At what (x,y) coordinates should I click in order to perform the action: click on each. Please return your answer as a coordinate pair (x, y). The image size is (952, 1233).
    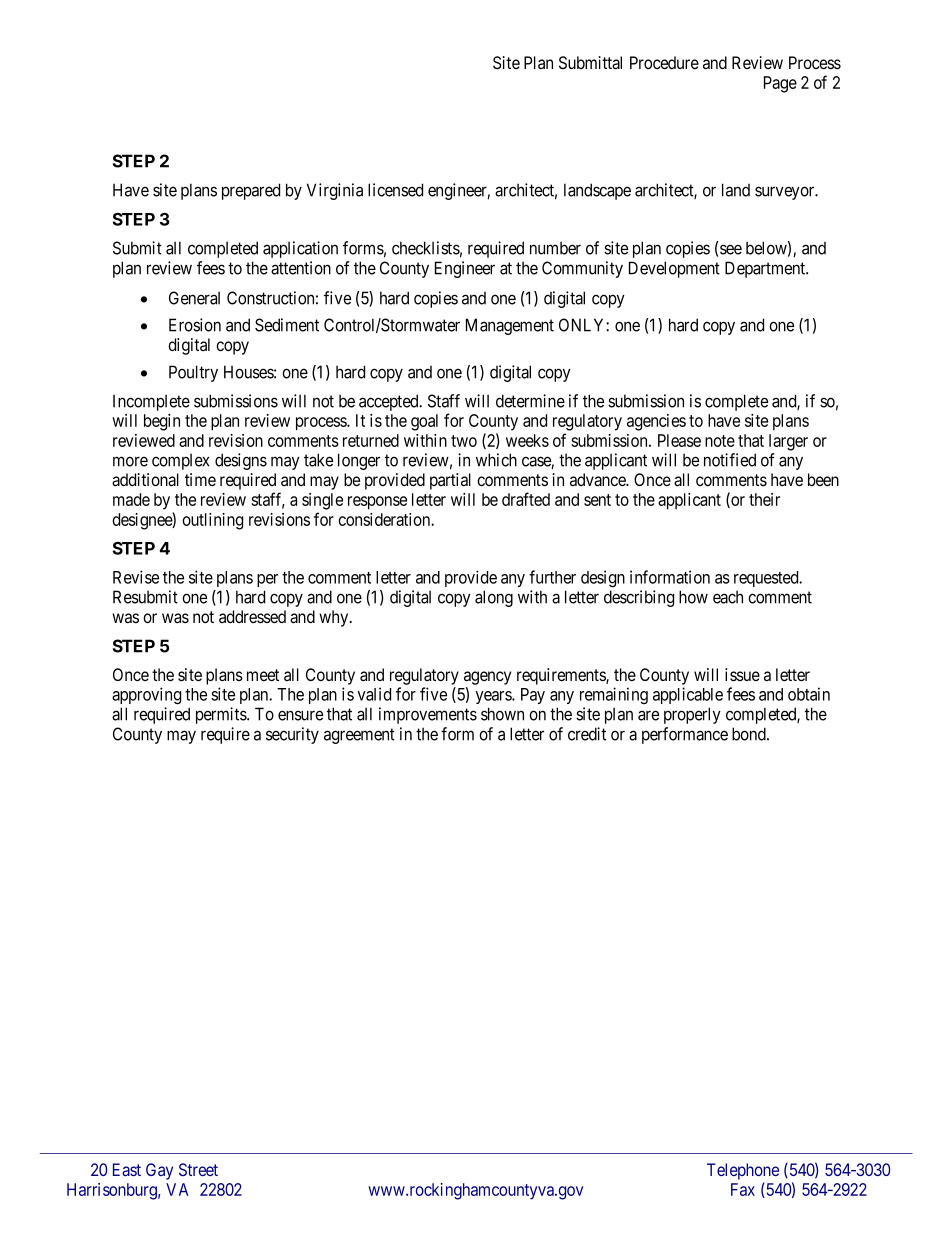
    Looking at the image, I should click on (728, 597).
